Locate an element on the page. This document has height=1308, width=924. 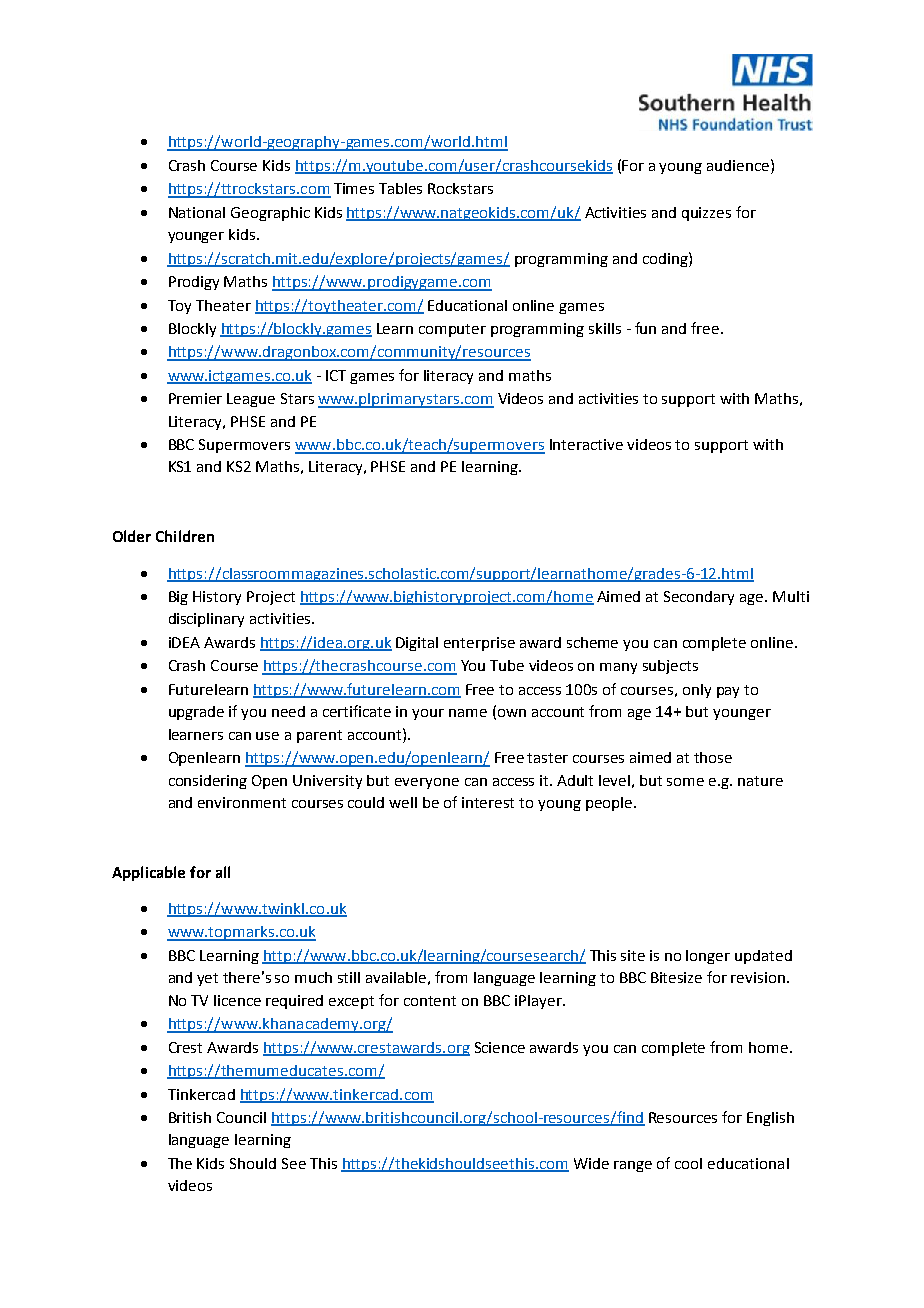
Science is located at coordinates (500, 1047).
